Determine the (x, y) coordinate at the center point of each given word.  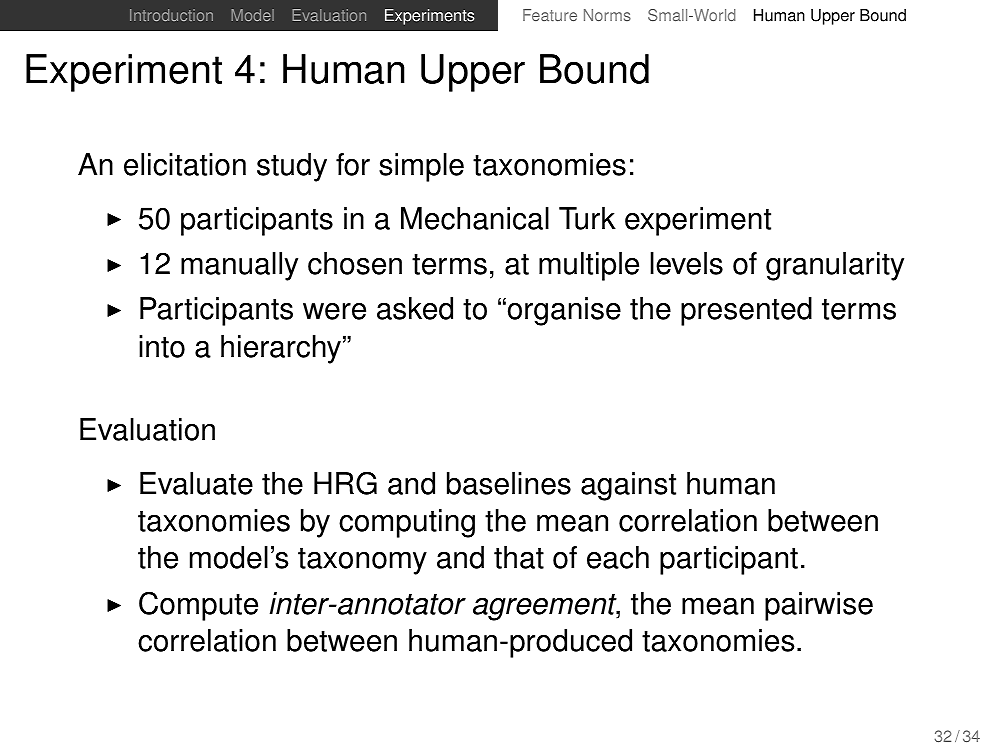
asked (415, 308)
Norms (607, 15)
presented (746, 311)
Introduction (171, 15)
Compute (198, 606)
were (334, 311)
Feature (550, 15)
